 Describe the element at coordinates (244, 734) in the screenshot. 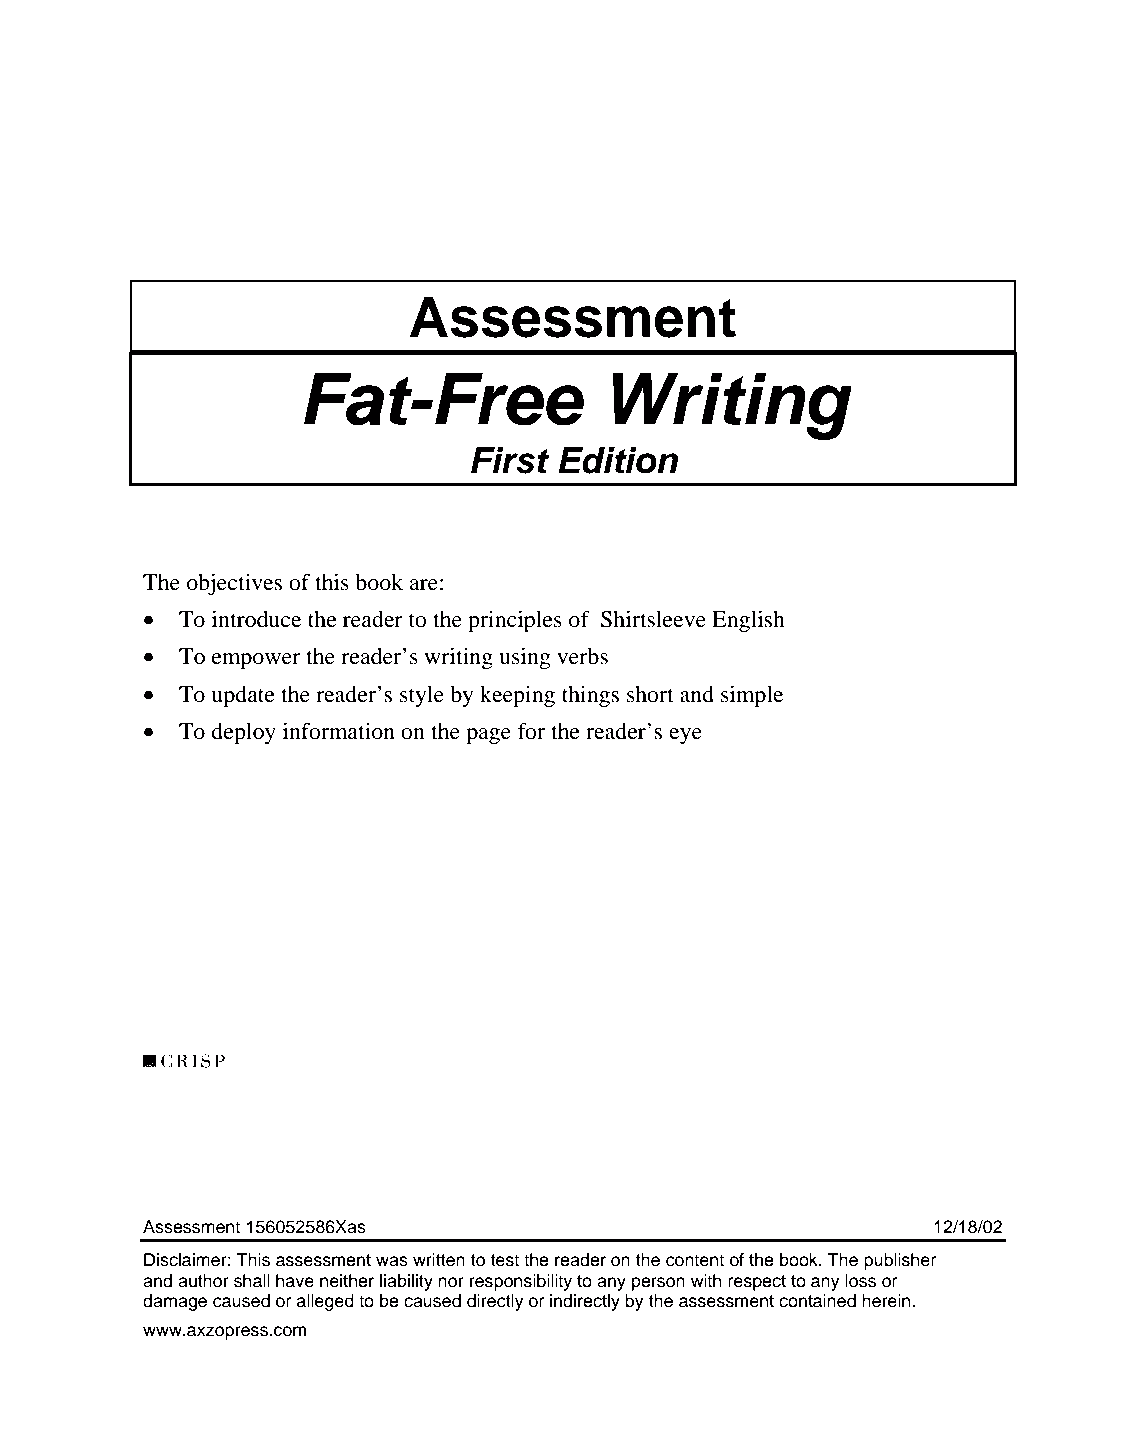

I see `deploy` at that location.
